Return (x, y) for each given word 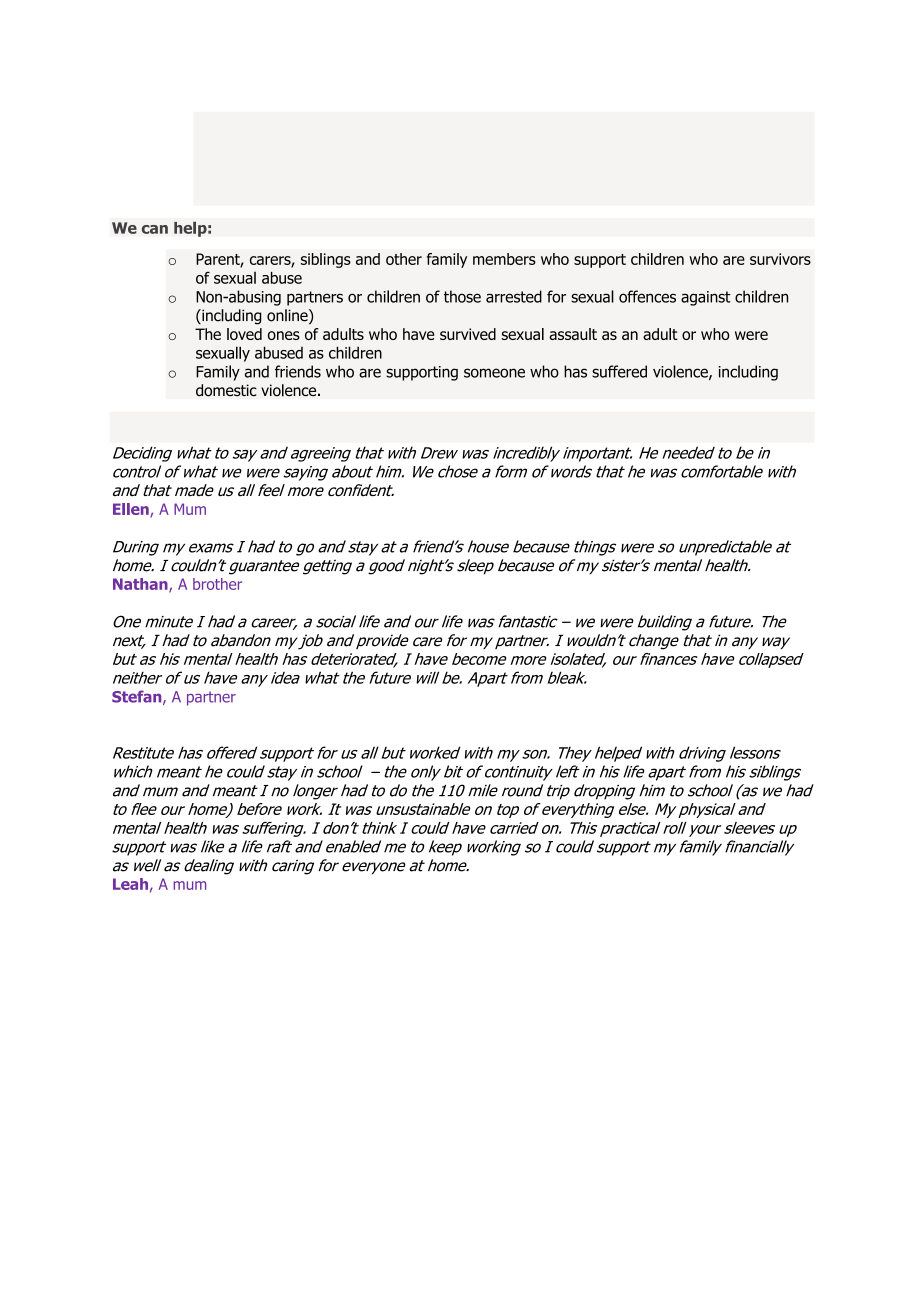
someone (494, 373)
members (504, 259)
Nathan (141, 585)
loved (244, 334)
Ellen (132, 510)
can (155, 229)
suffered (619, 371)
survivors (780, 259)
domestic (226, 390)
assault (573, 334)
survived (468, 334)
